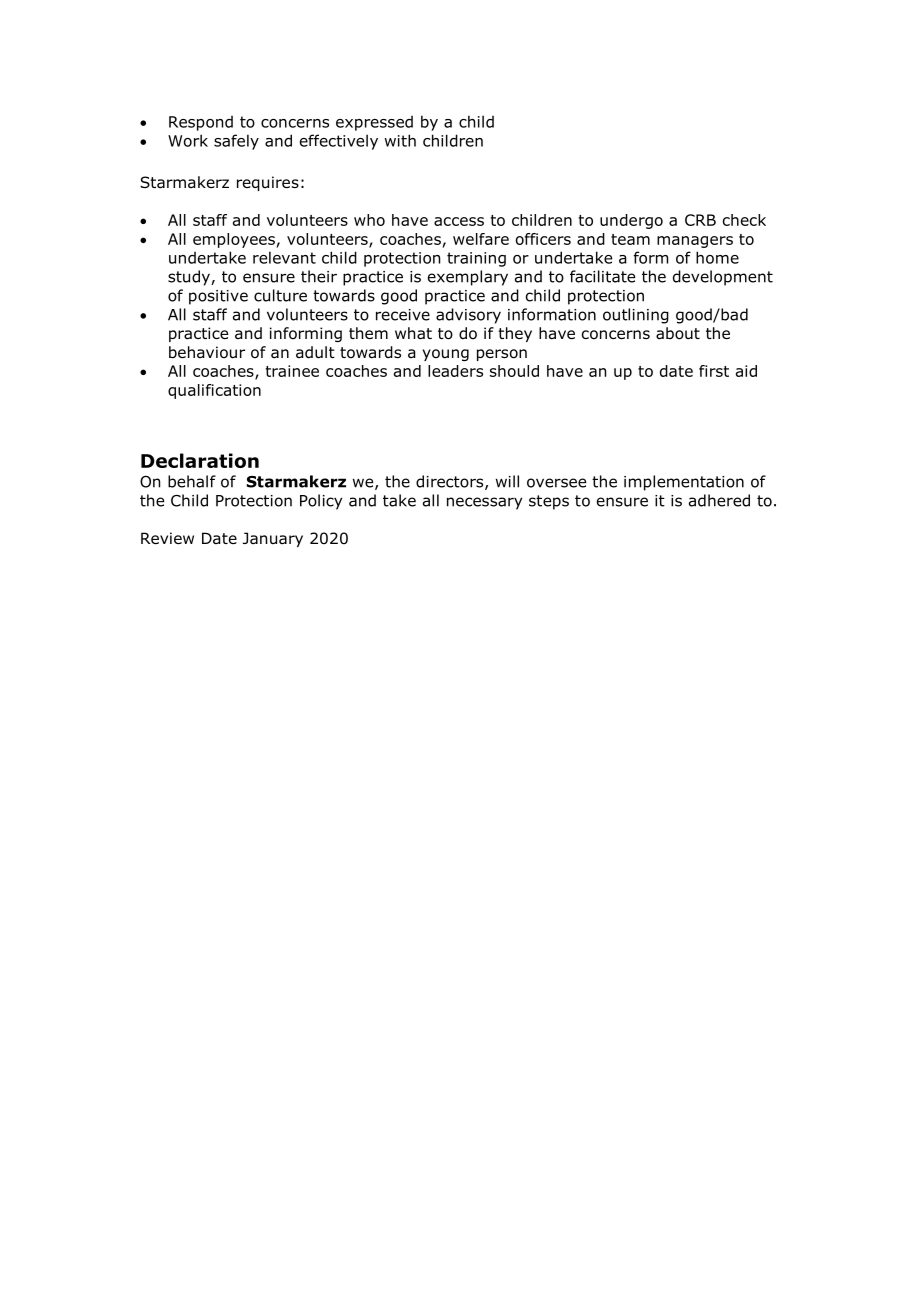  I want to click on January, so click(273, 539).
